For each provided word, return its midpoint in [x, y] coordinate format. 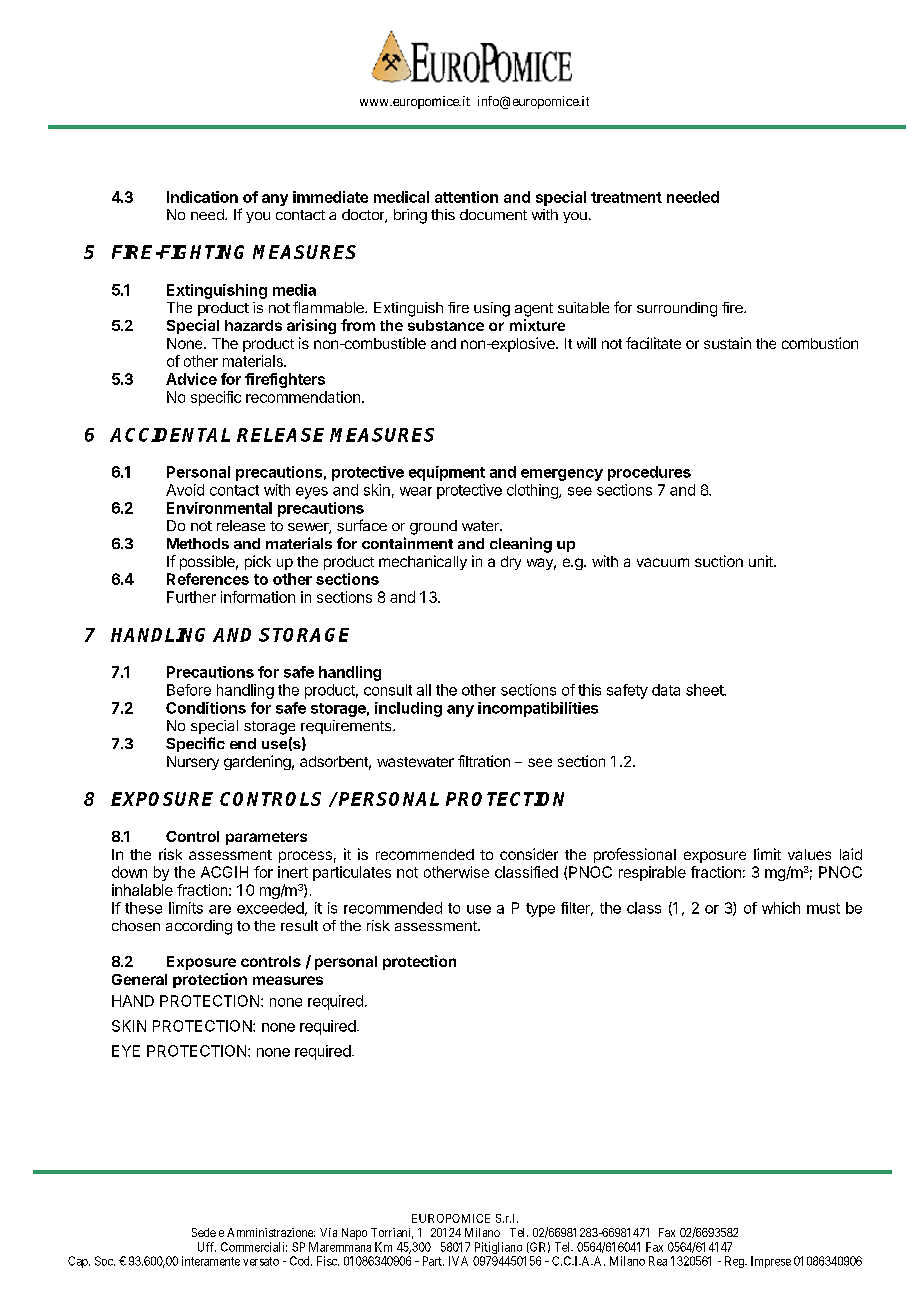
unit [762, 561]
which [781, 908]
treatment [626, 197]
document [493, 214]
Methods [198, 543]
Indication [202, 197]
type [540, 910]
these [143, 908]
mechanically [423, 562]
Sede [204, 1232]
